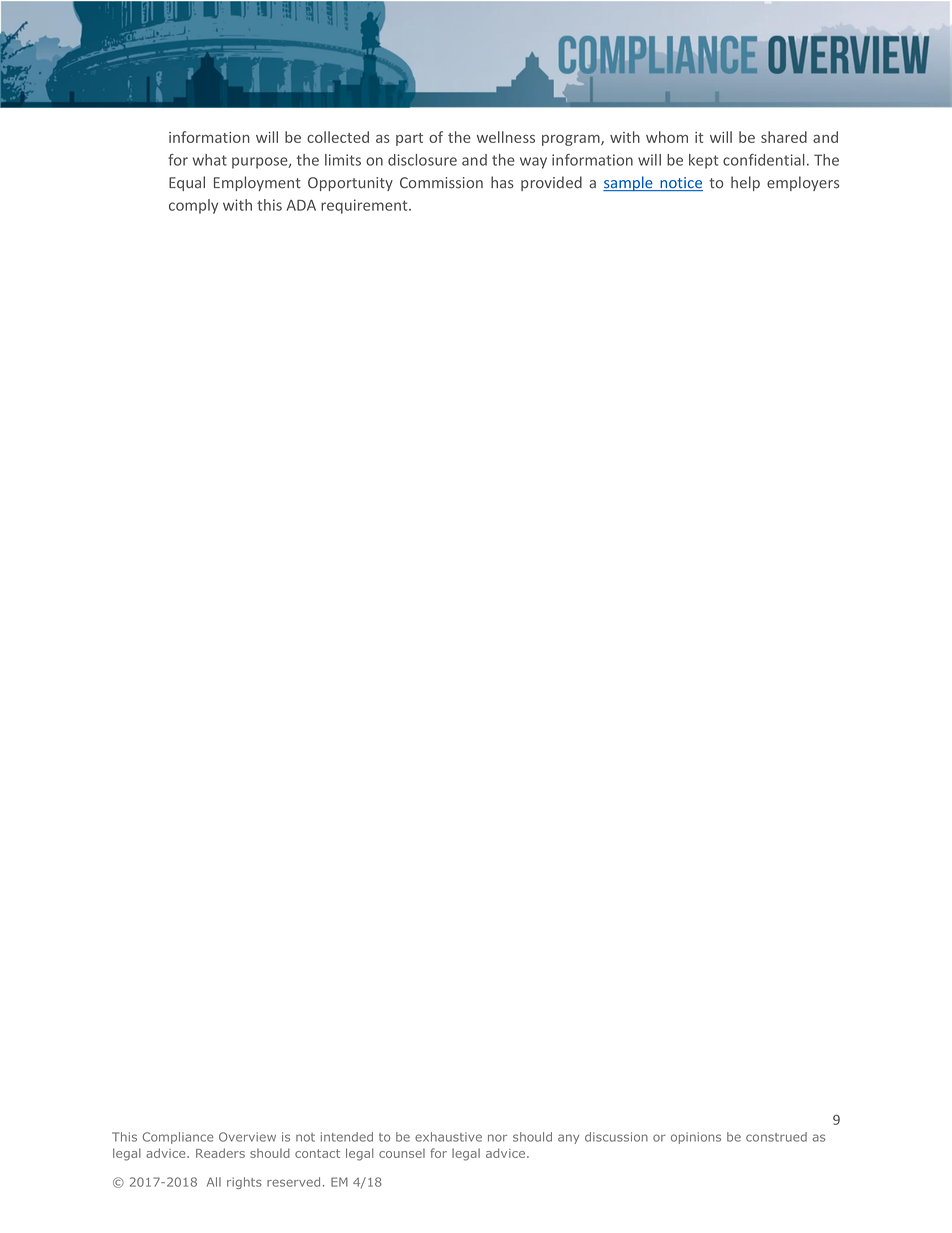  What do you see at coordinates (680, 184) in the image?
I see `notice` at bounding box center [680, 184].
